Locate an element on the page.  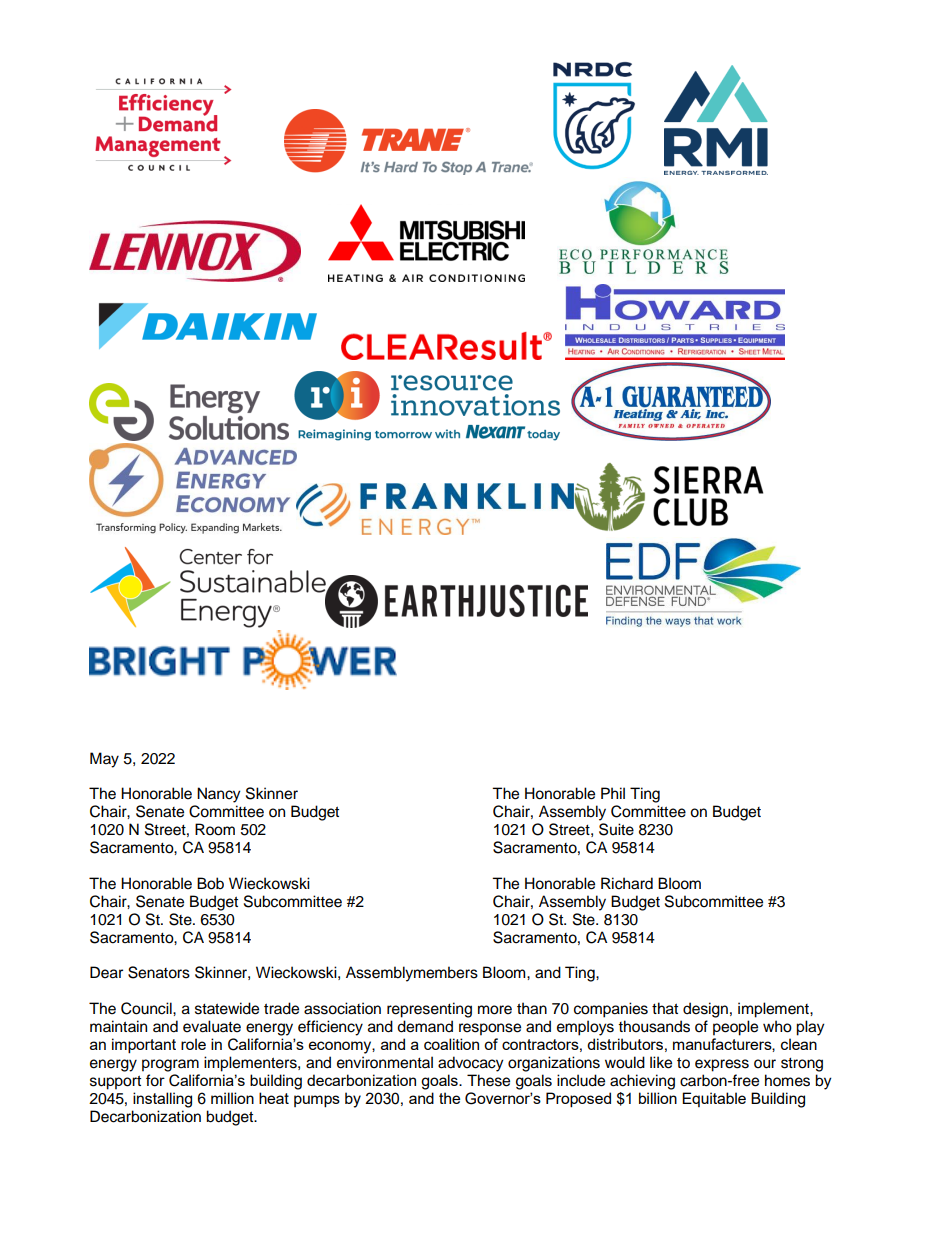
Phil is located at coordinates (613, 793).
